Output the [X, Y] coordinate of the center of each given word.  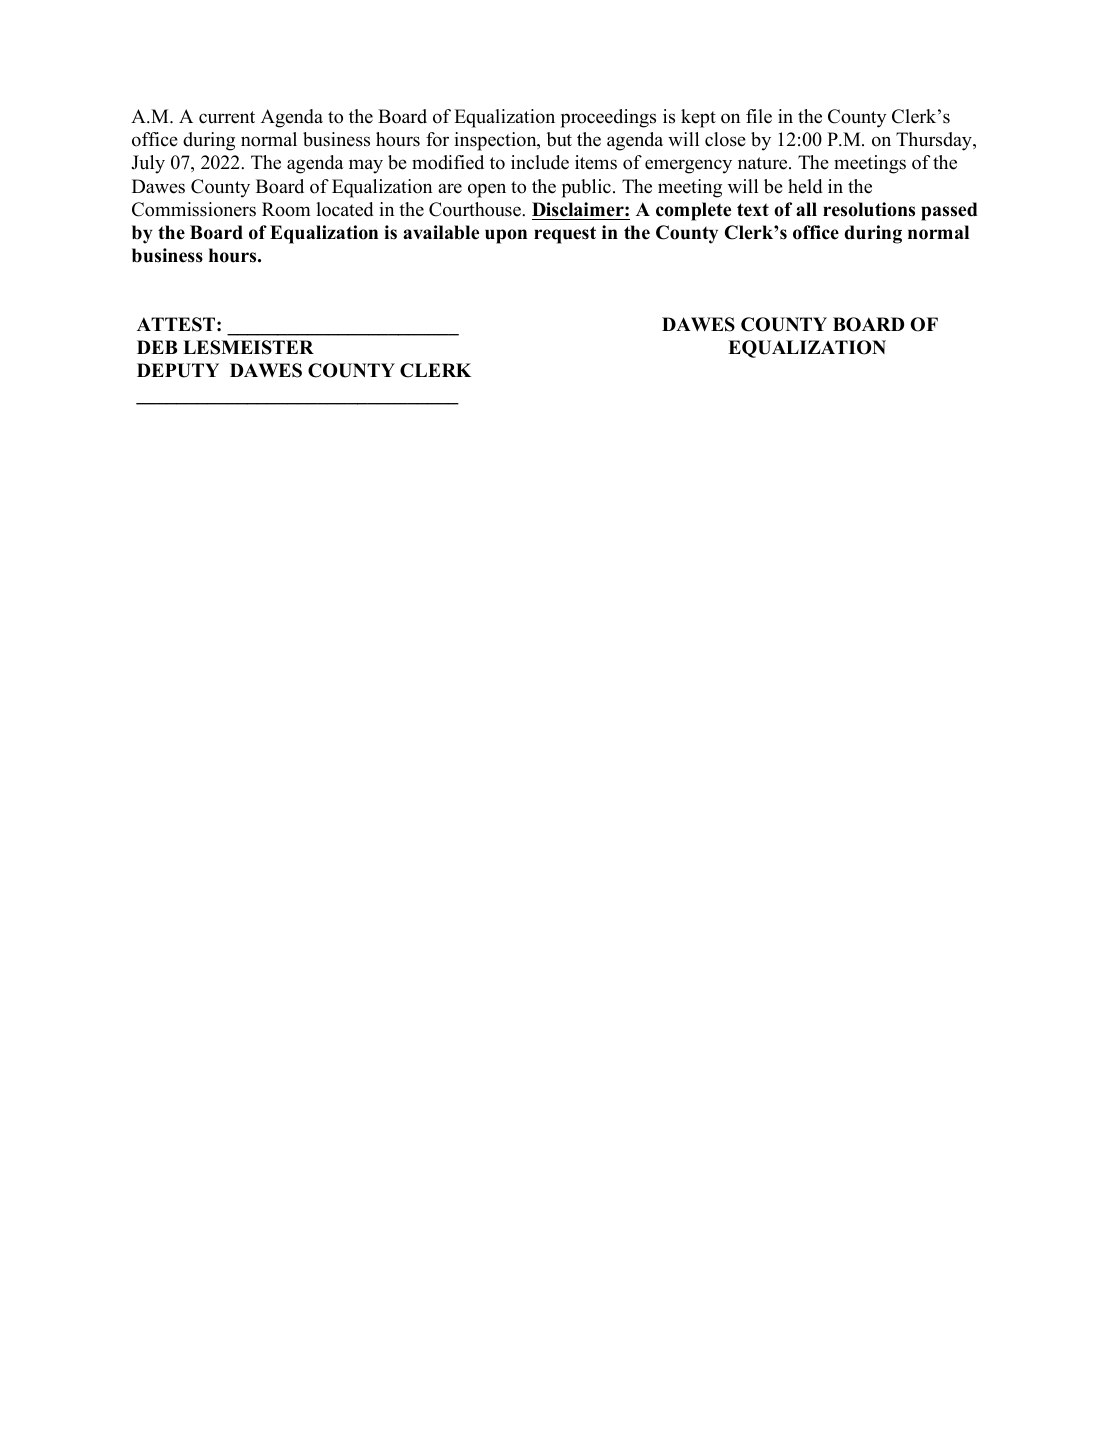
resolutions [869, 209]
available [441, 232]
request [565, 235]
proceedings [608, 118]
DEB [157, 347]
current [227, 117]
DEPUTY [178, 370]
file [759, 116]
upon [506, 236]
